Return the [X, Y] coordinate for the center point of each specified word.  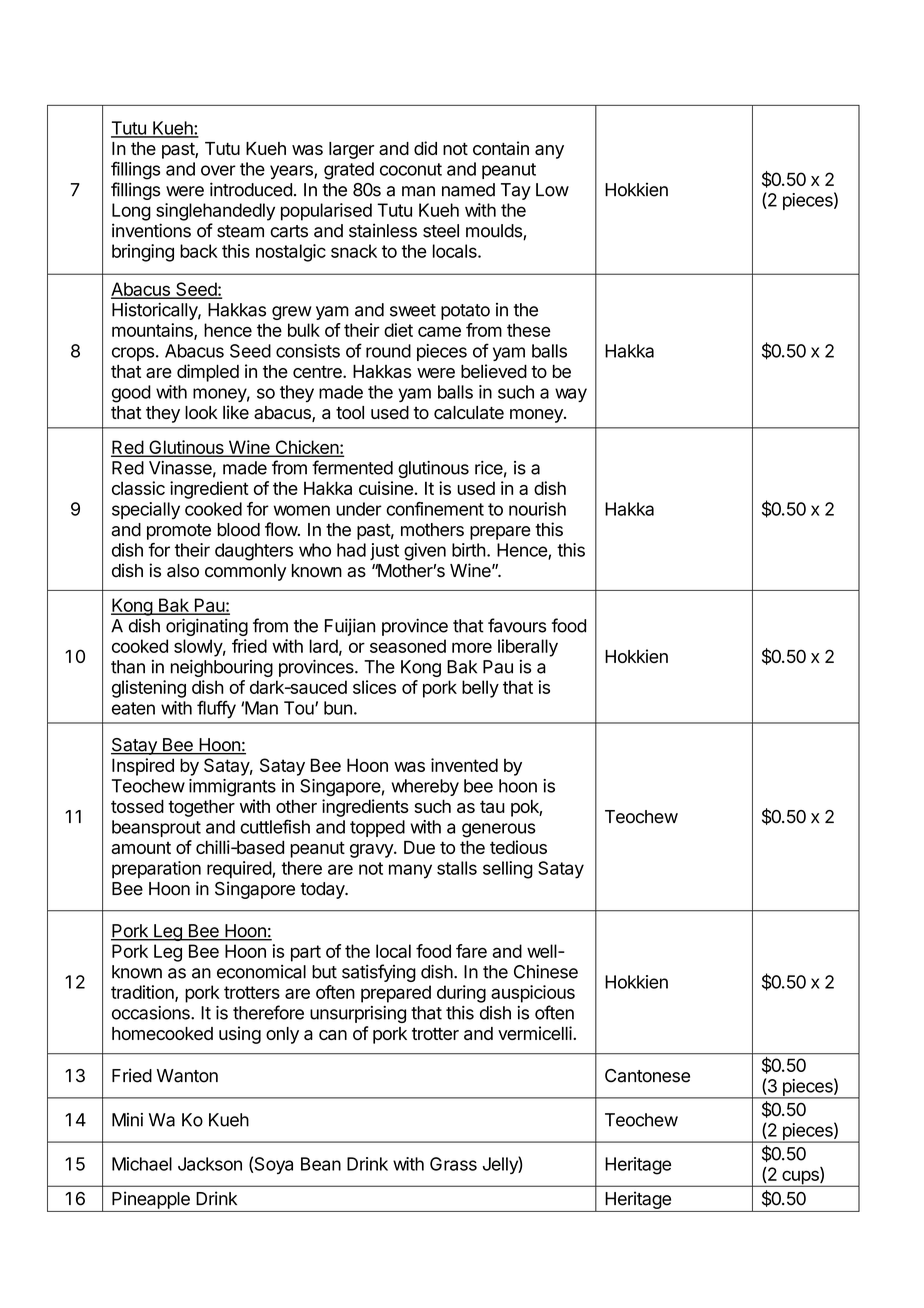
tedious [518, 847]
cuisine [386, 488]
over [218, 170]
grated [349, 171]
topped [377, 828]
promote [179, 532]
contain [501, 148]
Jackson [210, 1164]
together [201, 808]
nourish [537, 509]
